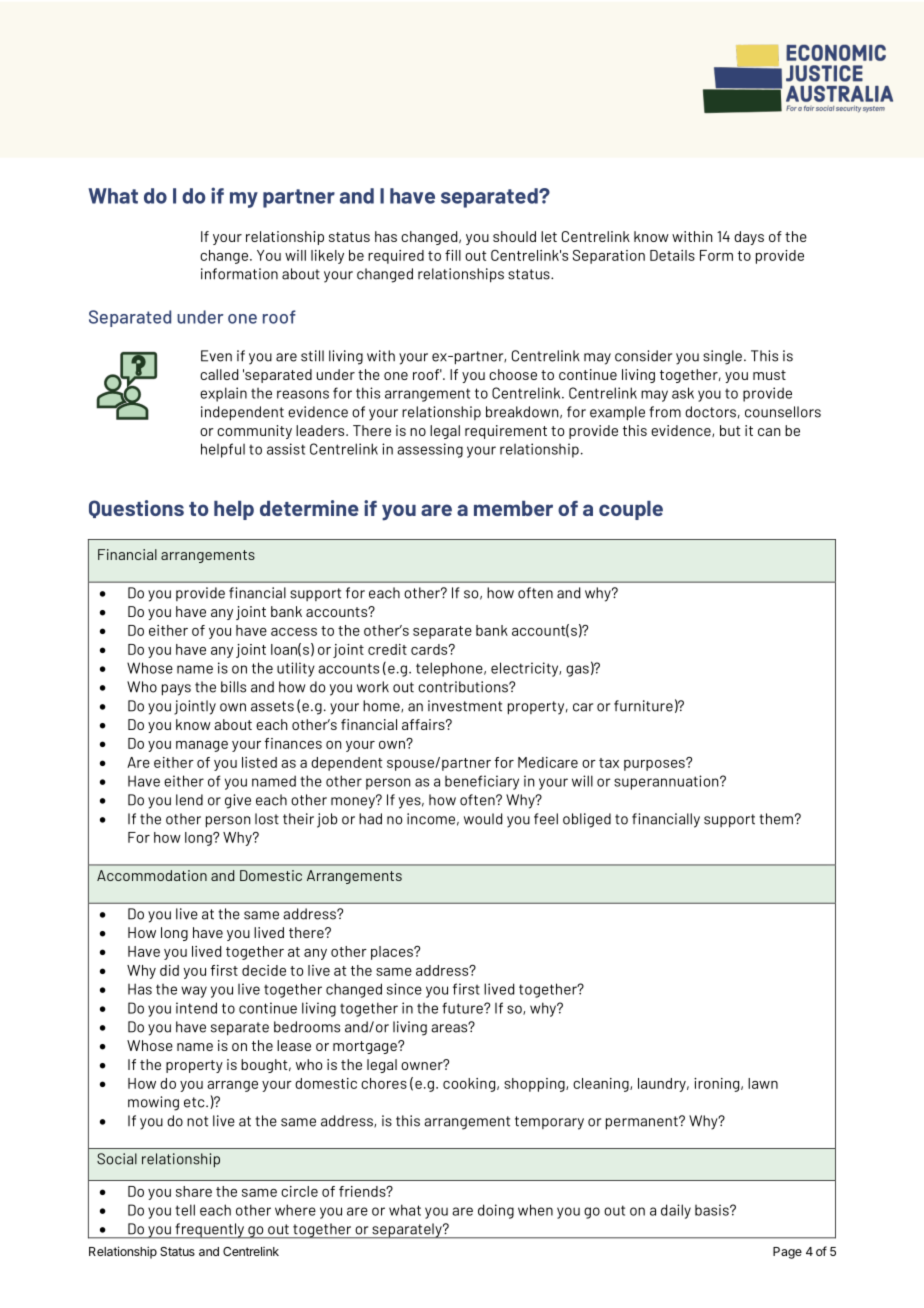 This screenshot has height=1308, width=924. Describe the element at coordinates (216, 356) in the screenshot. I see `Even` at that location.
